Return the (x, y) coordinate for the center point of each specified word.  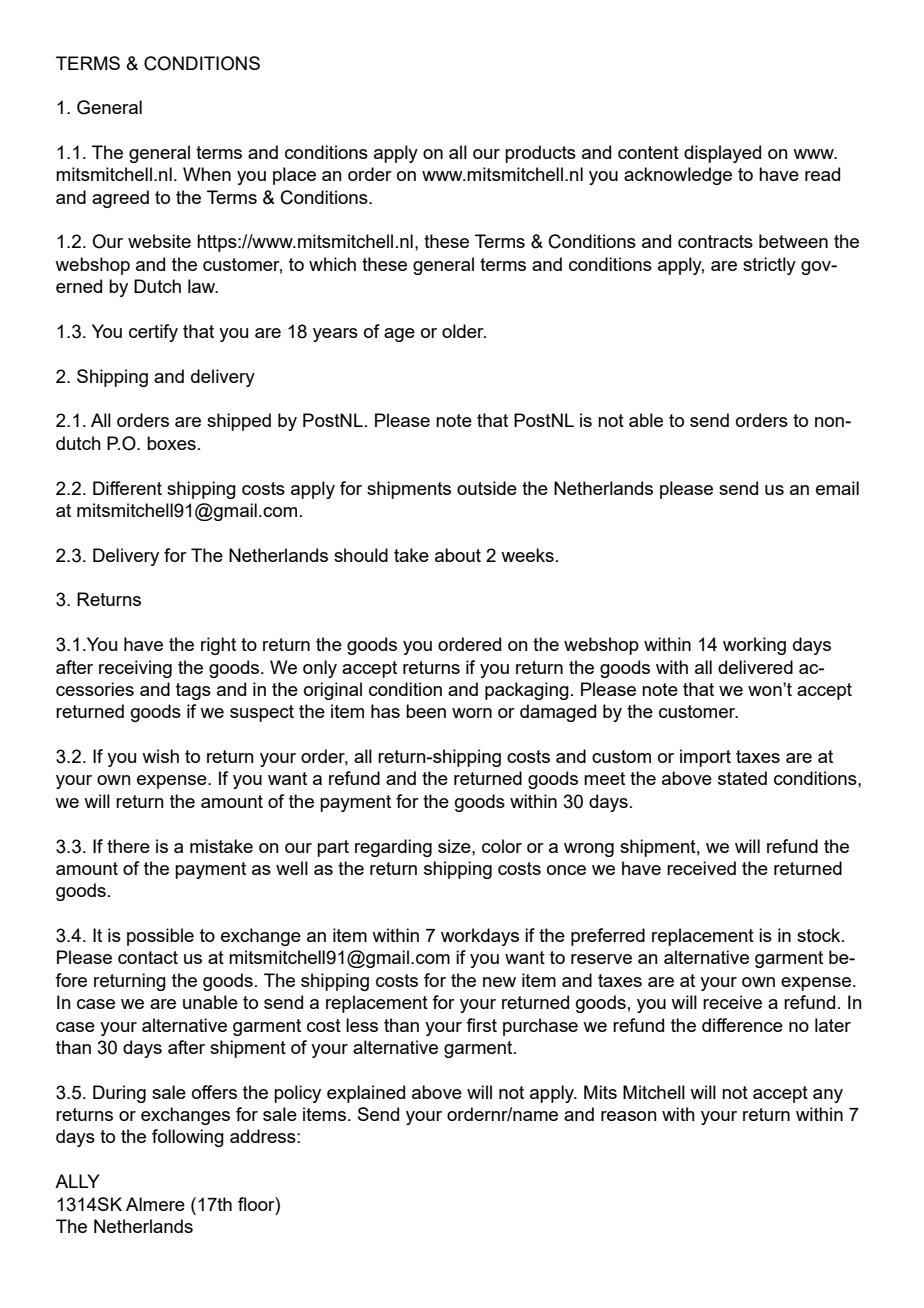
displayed (722, 154)
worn (472, 713)
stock (820, 935)
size (455, 846)
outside (487, 488)
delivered (755, 667)
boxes (171, 443)
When (207, 174)
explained (366, 1094)
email (837, 488)
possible (160, 937)
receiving (135, 669)
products (540, 154)
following (188, 1138)
